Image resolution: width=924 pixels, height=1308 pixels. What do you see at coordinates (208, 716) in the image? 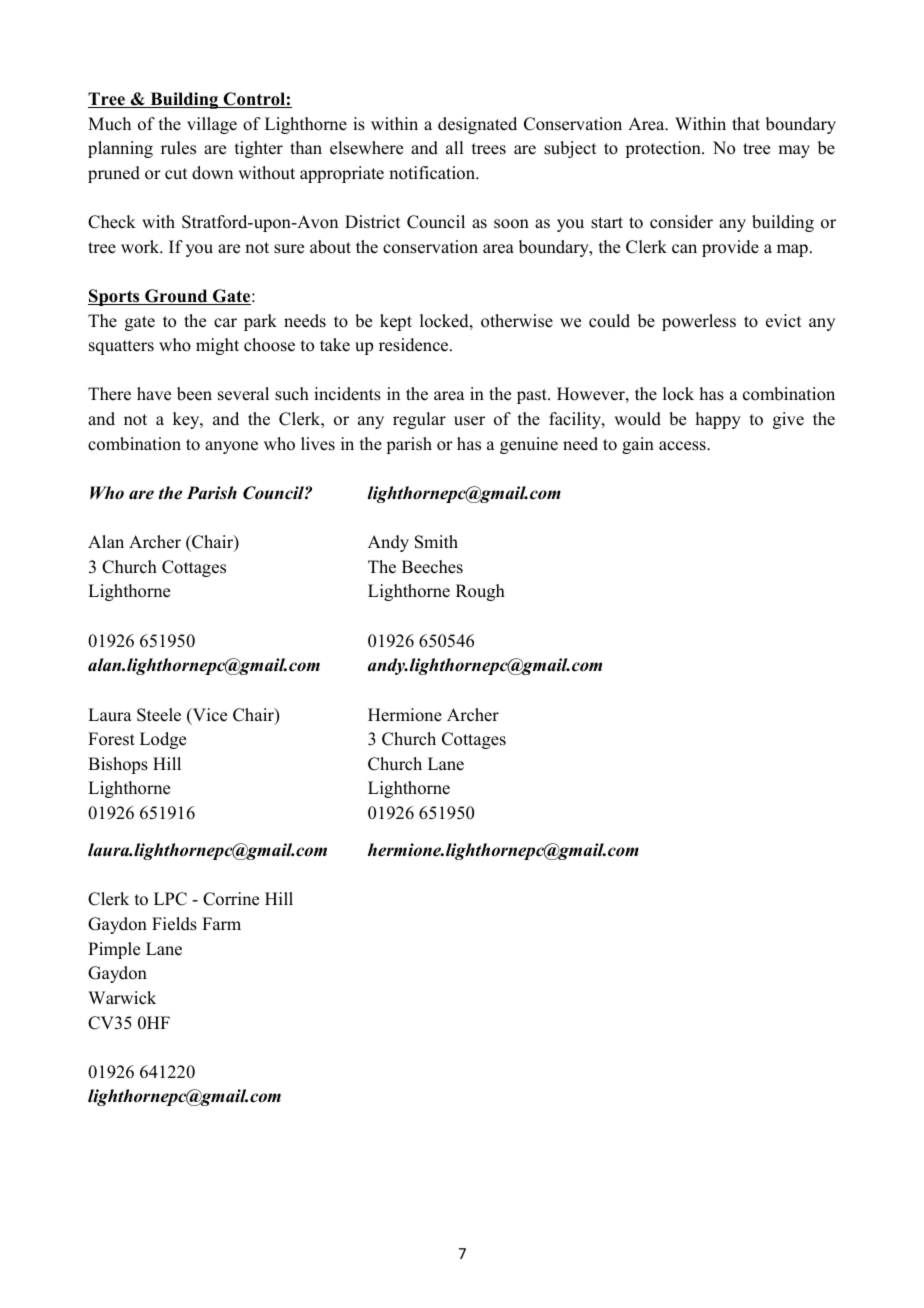
I see `Vice` at bounding box center [208, 716].
